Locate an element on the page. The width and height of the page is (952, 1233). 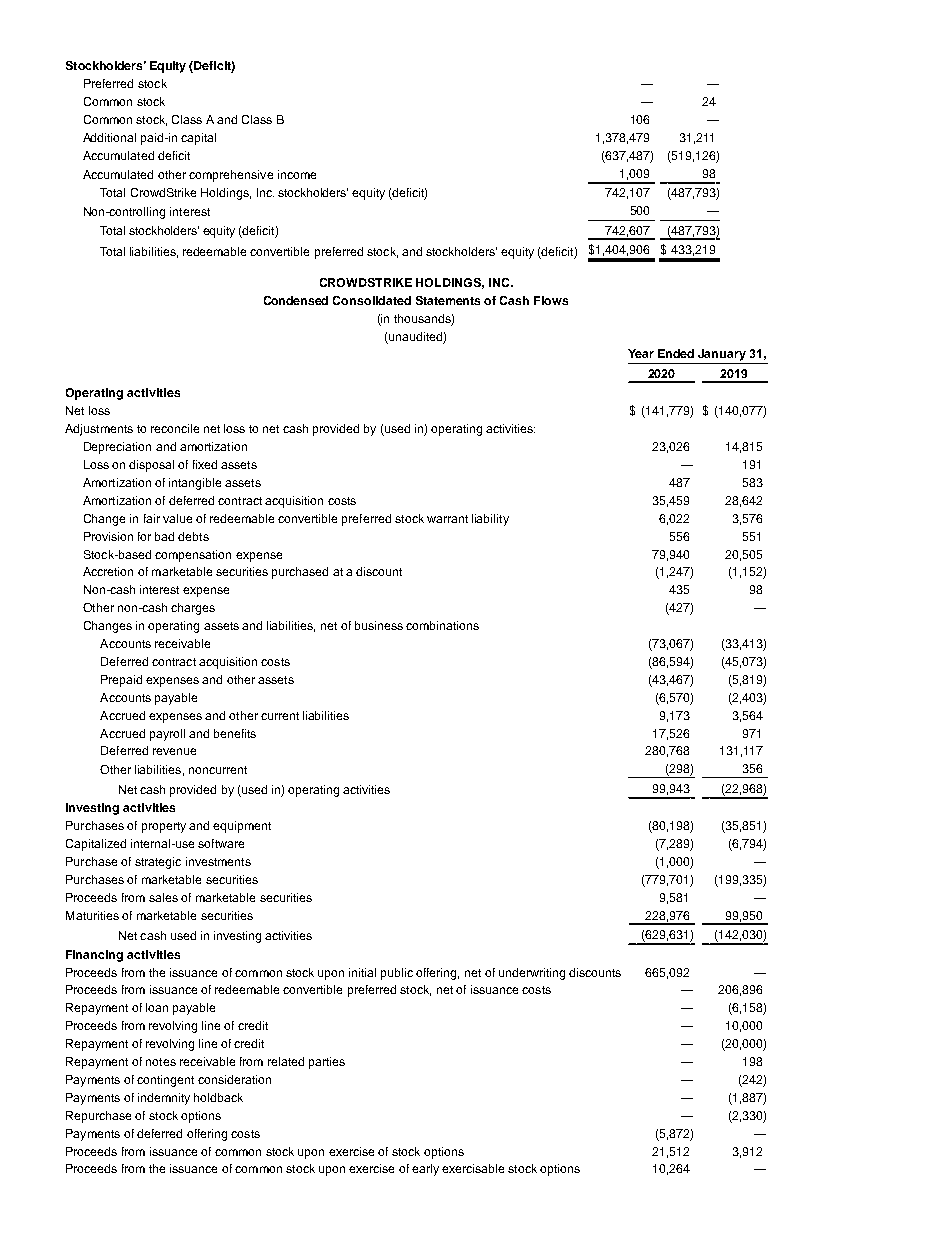
equipment is located at coordinates (242, 827).
